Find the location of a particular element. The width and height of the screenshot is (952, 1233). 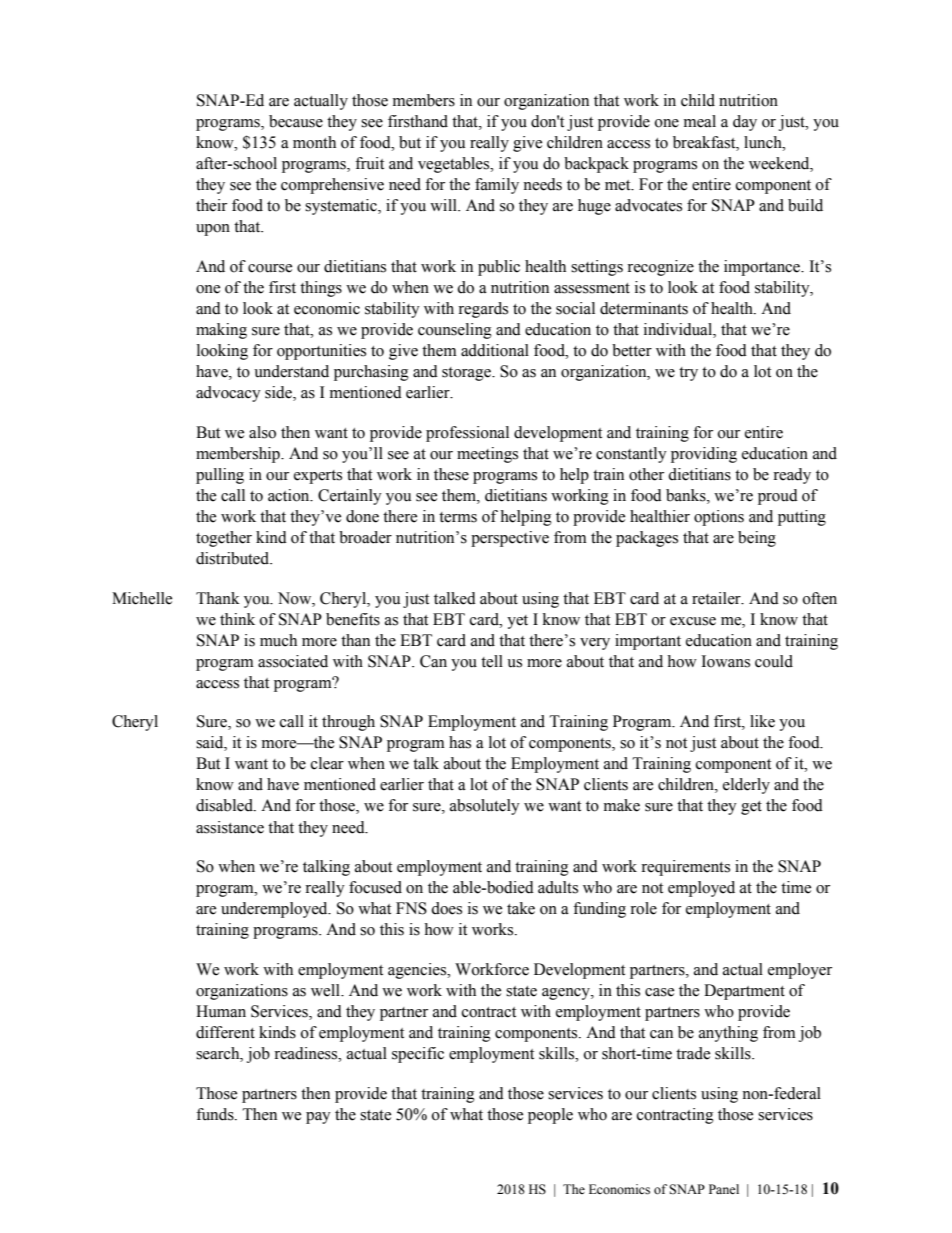

pulling is located at coordinates (220, 476).
